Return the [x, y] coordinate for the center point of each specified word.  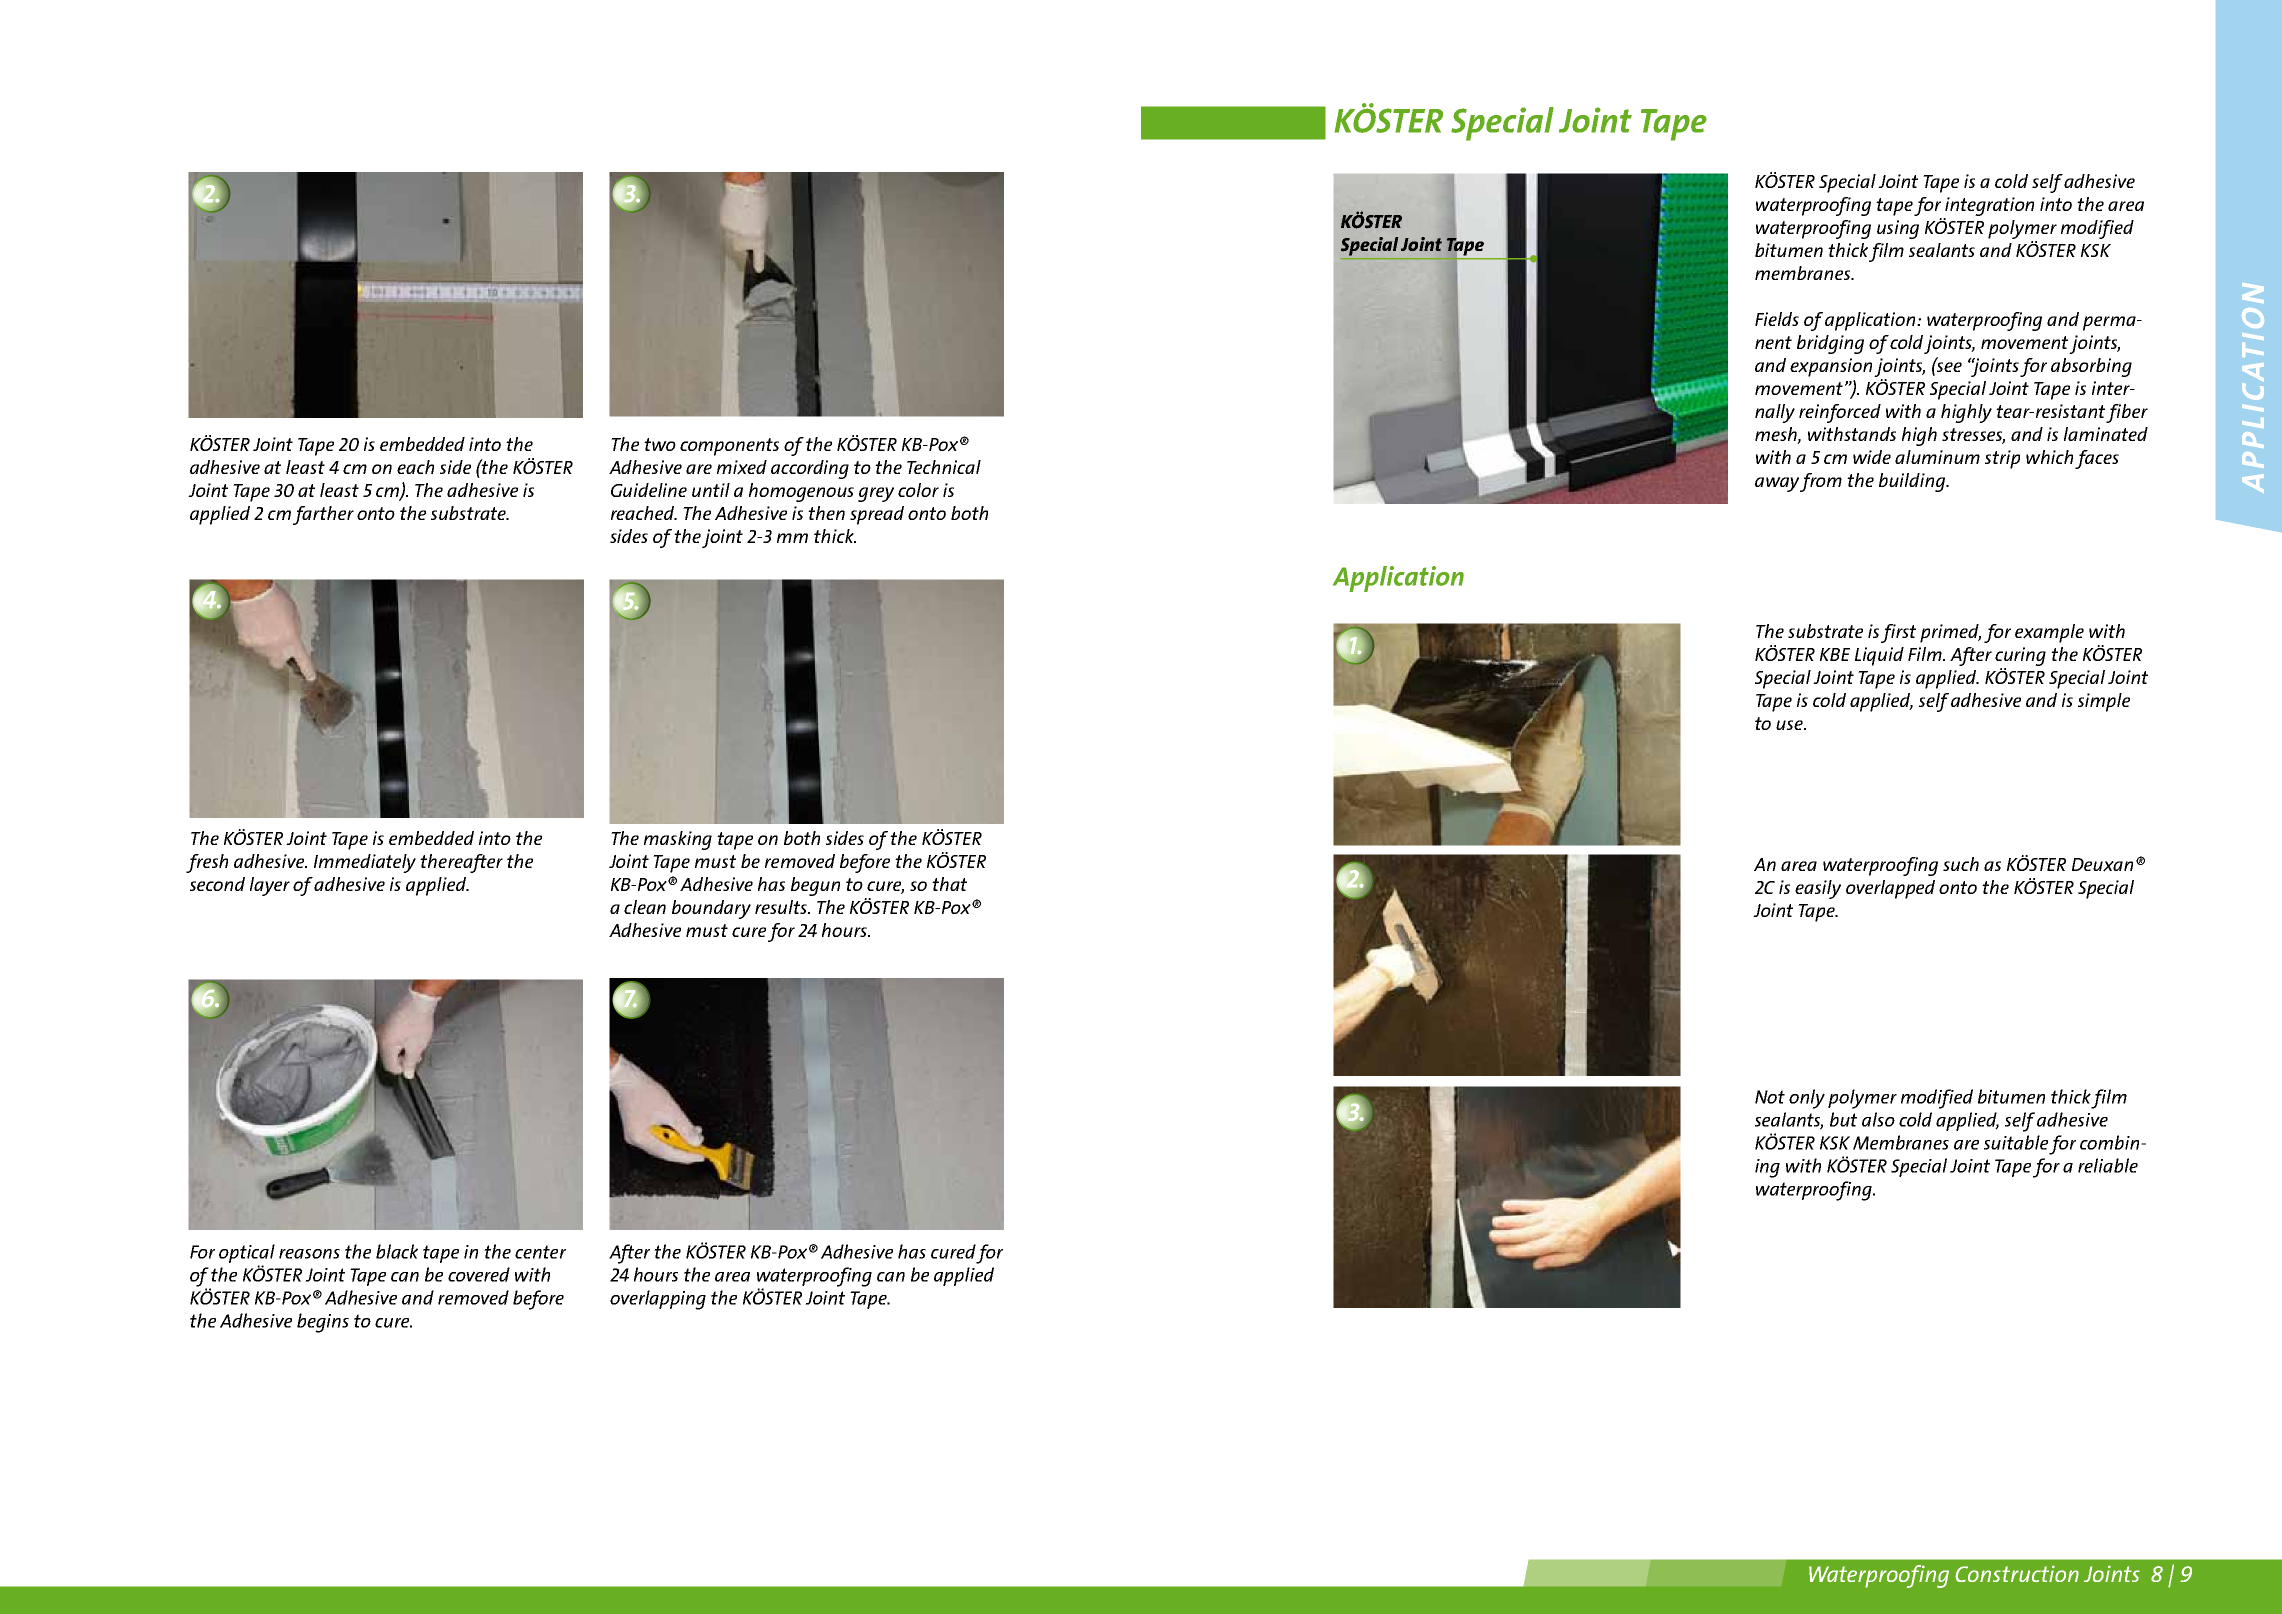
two [660, 444]
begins [323, 1323]
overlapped [1890, 889]
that [949, 884]
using [1898, 229]
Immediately [365, 863]
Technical [944, 467]
